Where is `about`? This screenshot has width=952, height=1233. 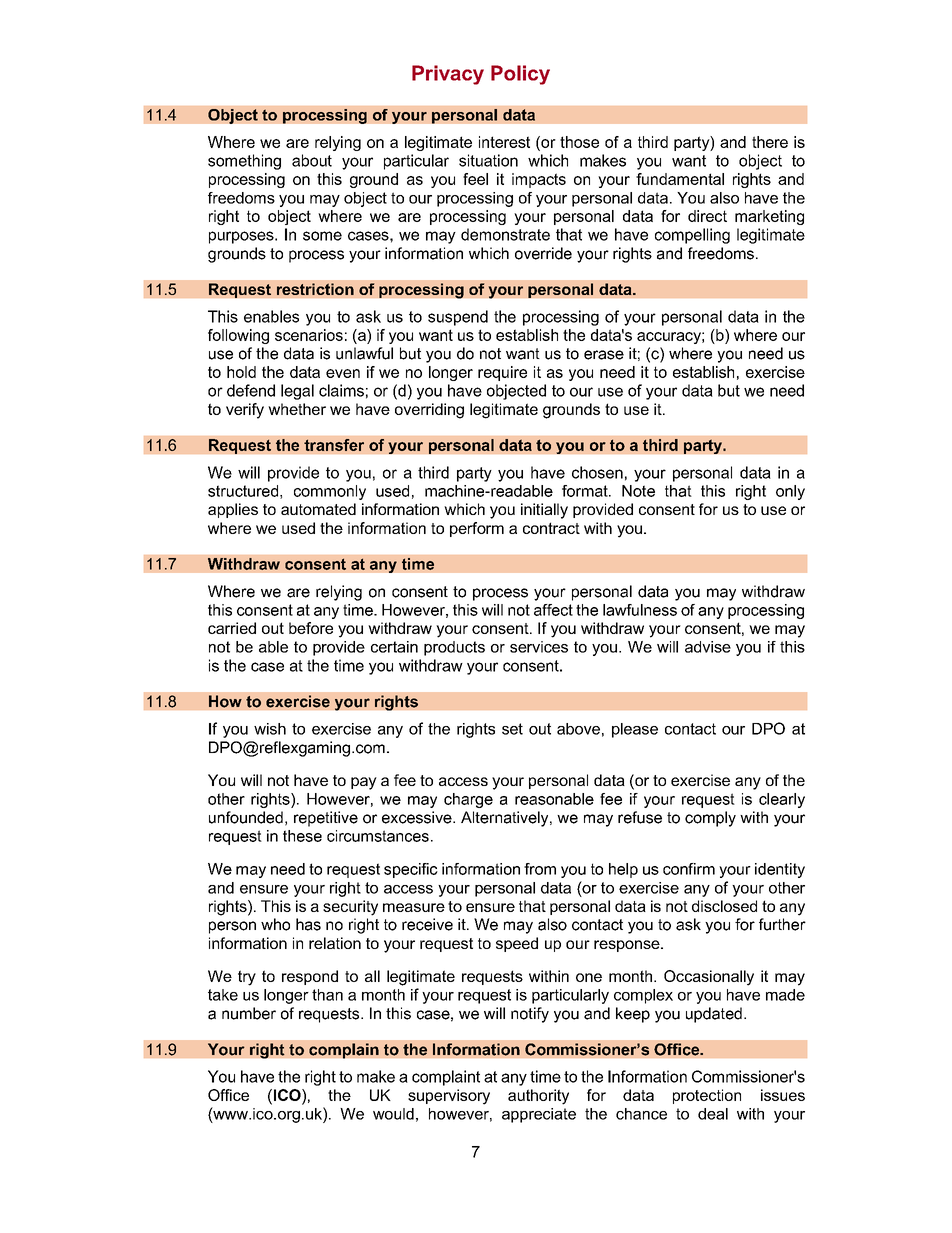
about is located at coordinates (312, 160).
